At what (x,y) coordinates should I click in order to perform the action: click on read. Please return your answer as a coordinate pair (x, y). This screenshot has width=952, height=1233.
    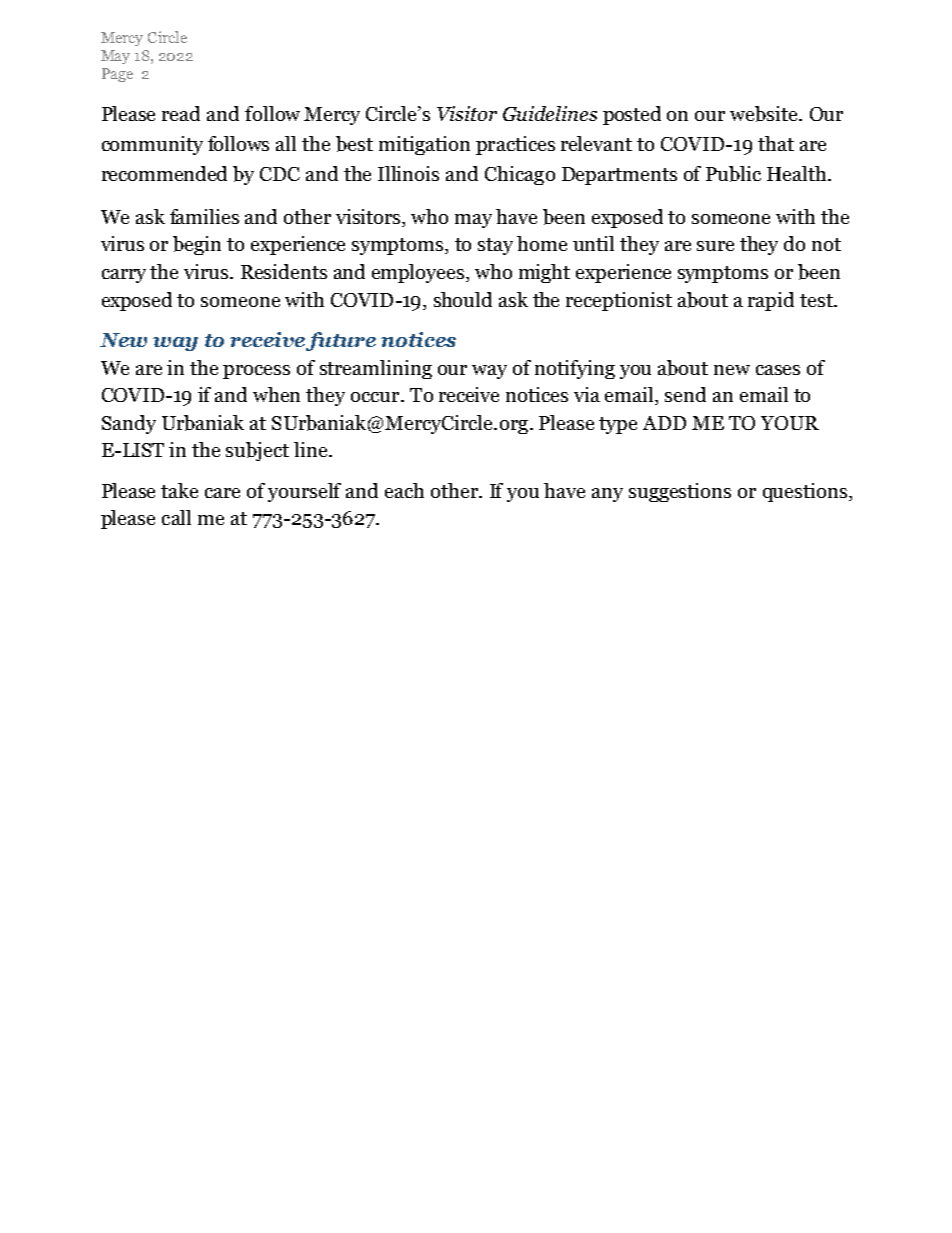
    Looking at the image, I should click on (181, 113).
